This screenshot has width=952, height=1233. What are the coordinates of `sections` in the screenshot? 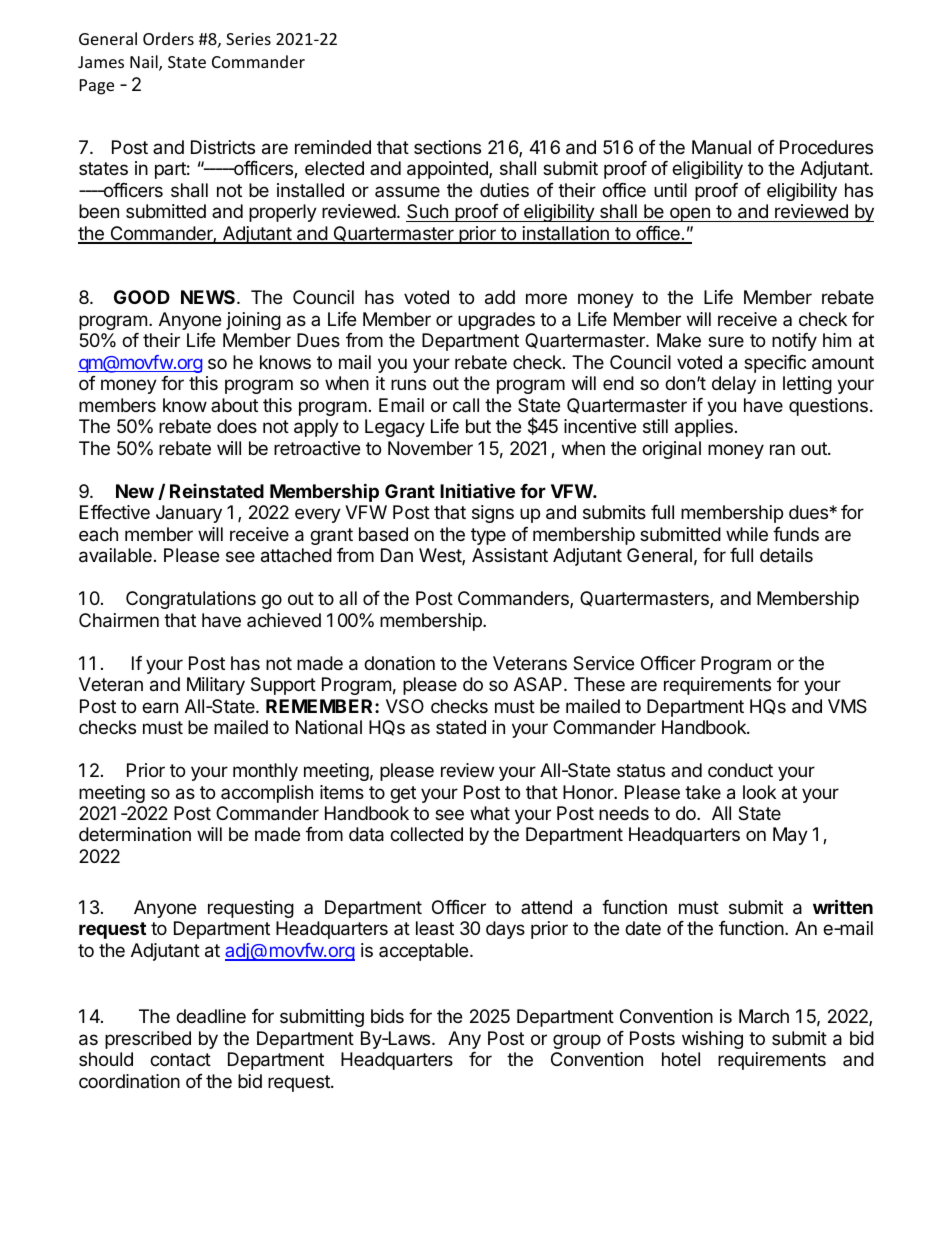 It's located at (447, 147).
